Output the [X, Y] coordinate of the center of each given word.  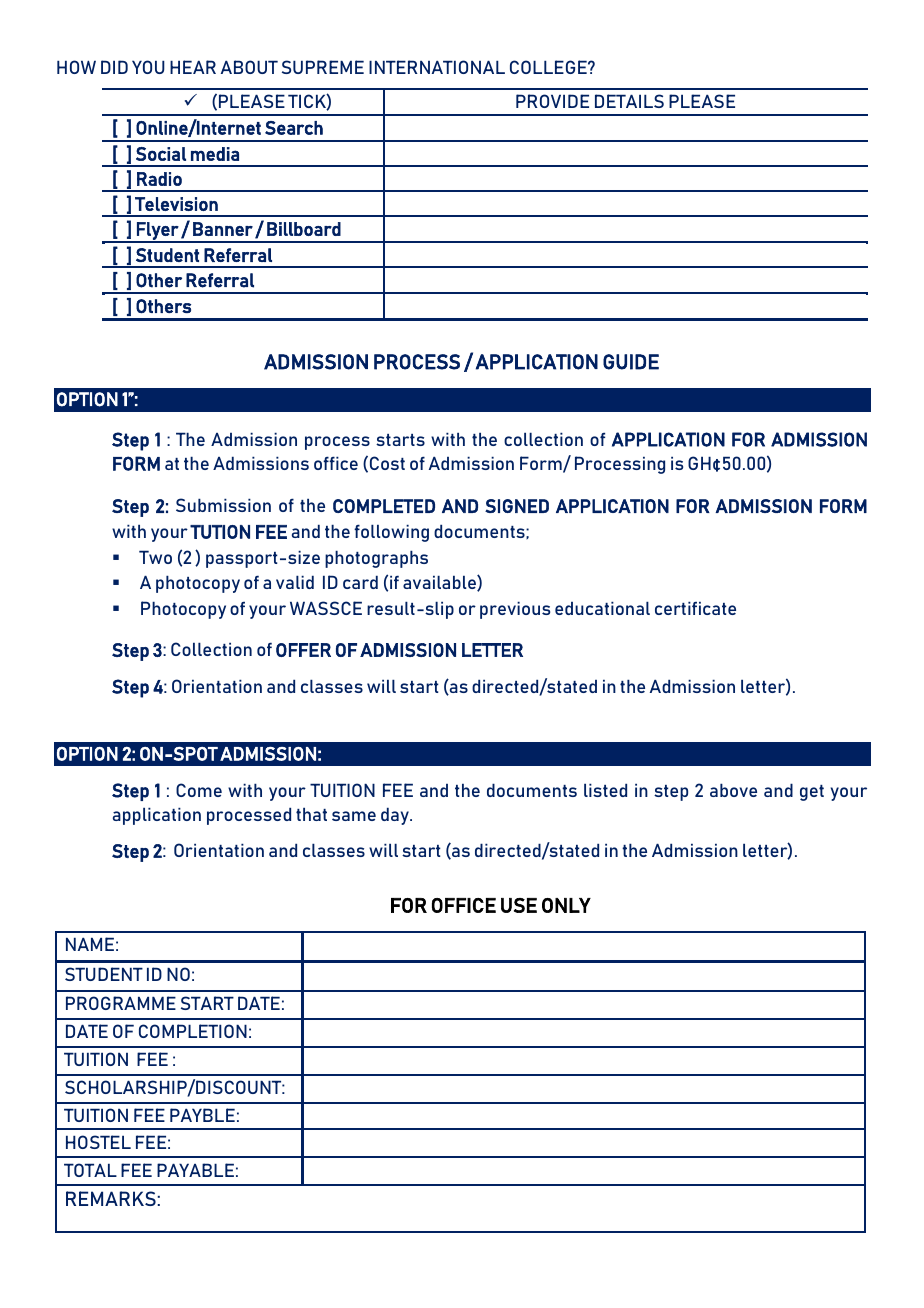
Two [155, 557]
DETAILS [629, 101]
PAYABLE [195, 1170]
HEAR [193, 67]
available [440, 583]
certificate [695, 608]
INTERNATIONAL [437, 67]
